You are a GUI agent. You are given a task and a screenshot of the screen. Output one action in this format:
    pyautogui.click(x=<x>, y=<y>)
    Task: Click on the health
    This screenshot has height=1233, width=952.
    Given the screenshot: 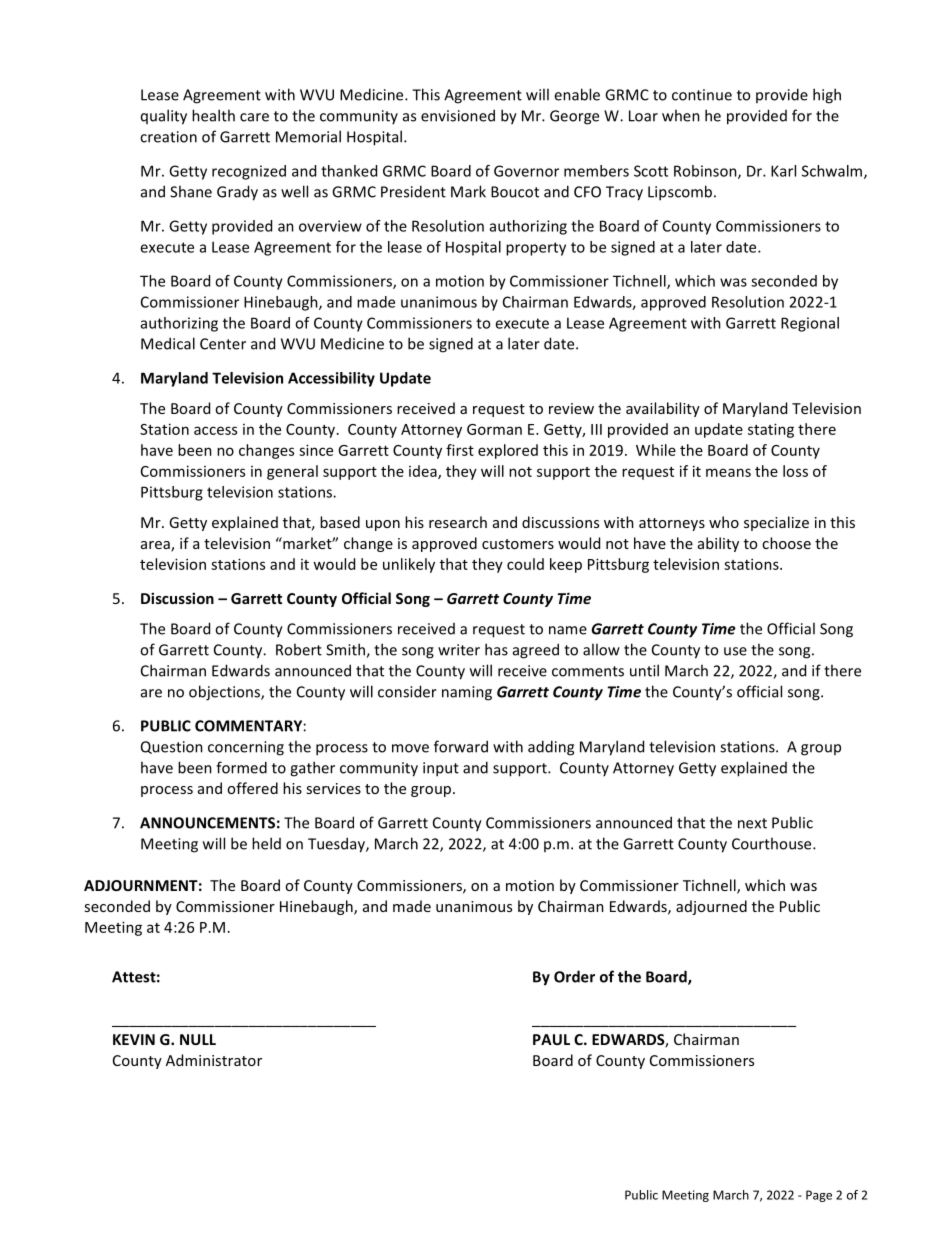 What is the action you would take?
    pyautogui.click(x=213, y=115)
